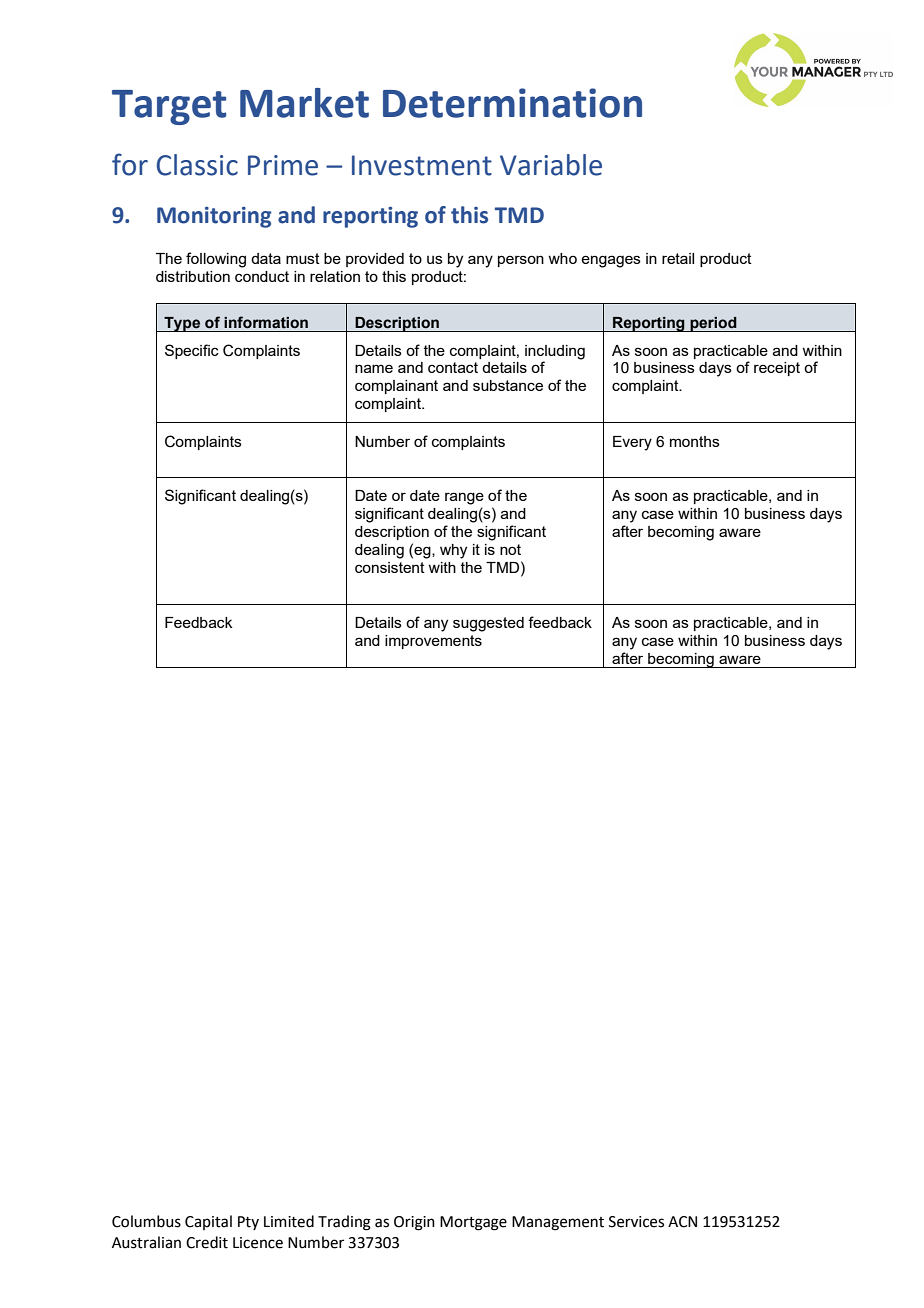 Image resolution: width=924 pixels, height=1308 pixels. What do you see at coordinates (678, 258) in the screenshot?
I see `retail` at bounding box center [678, 258].
